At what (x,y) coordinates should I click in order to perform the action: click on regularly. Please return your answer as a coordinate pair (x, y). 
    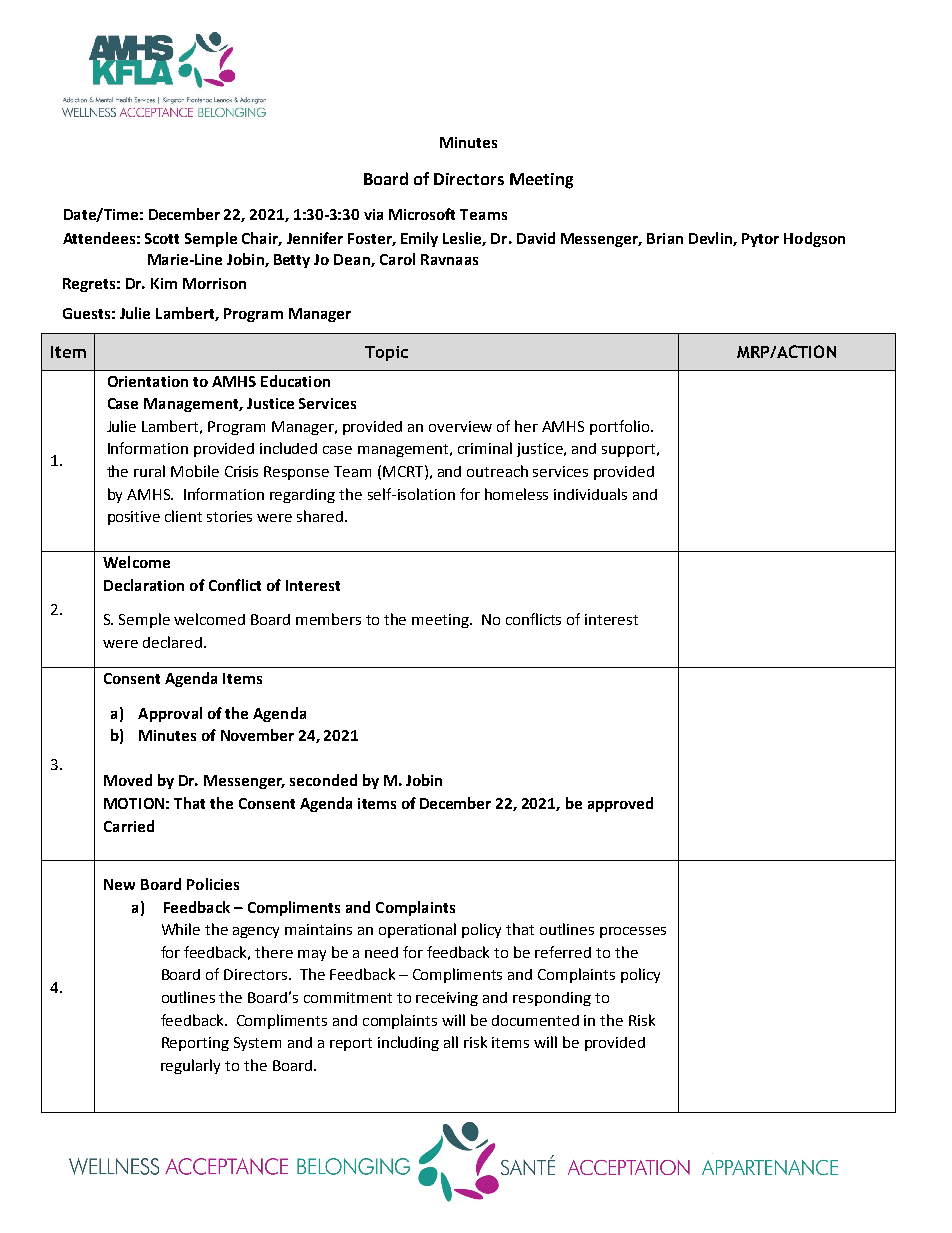
    Looking at the image, I should click on (190, 1066).
